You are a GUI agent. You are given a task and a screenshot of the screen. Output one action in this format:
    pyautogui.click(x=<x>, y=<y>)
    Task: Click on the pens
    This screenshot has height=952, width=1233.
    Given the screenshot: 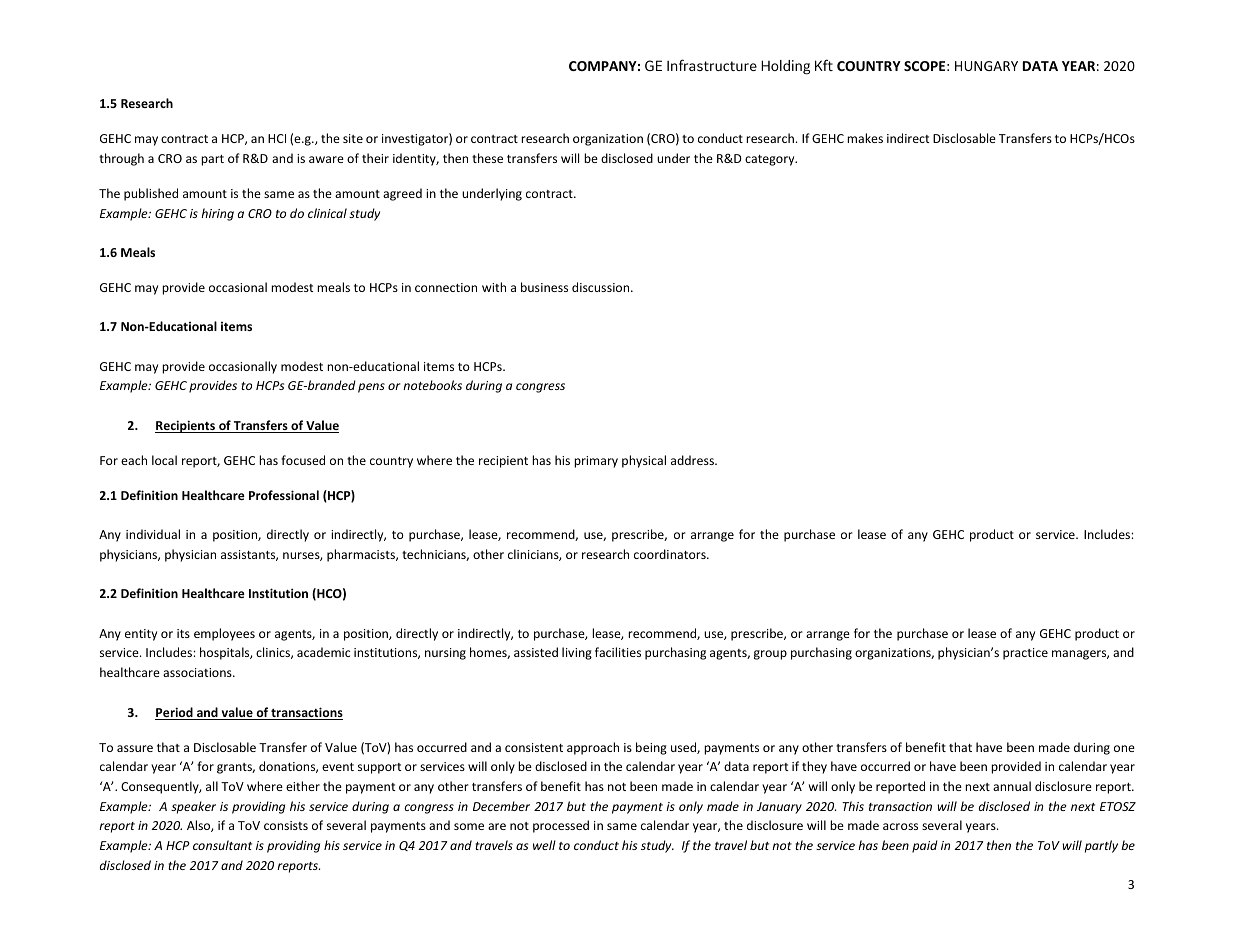 What is the action you would take?
    pyautogui.click(x=371, y=388)
